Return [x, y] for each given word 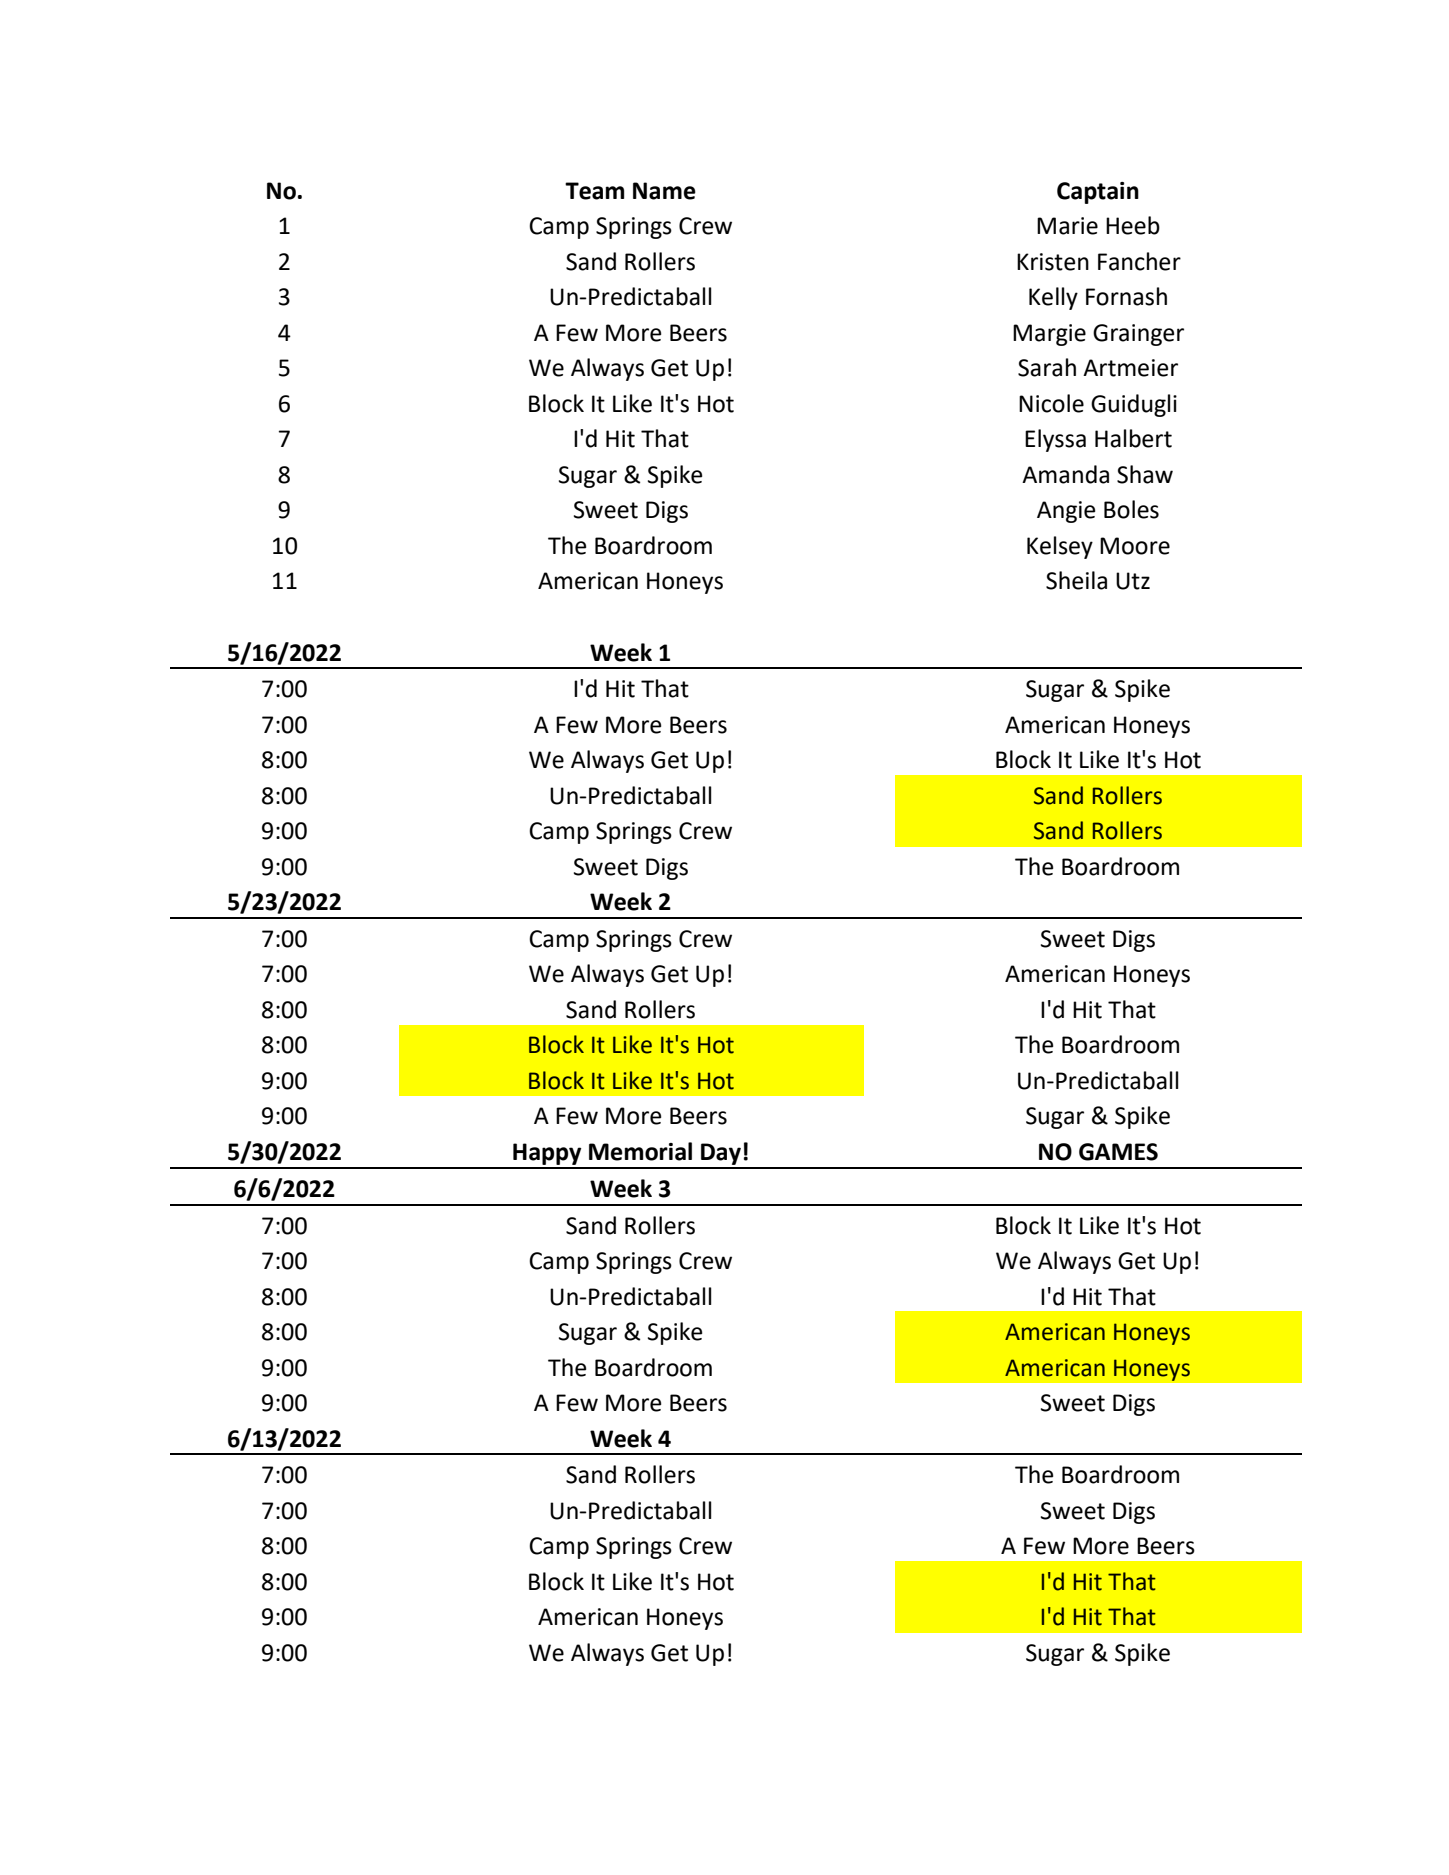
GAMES [1118, 1152]
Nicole [1051, 403]
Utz [1133, 581]
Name [664, 191]
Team [594, 191]
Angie [1066, 512]
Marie [1067, 226]
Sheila [1076, 580]
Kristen [1053, 262]
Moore [1135, 546]
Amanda [1065, 474]
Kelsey [1060, 547]
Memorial [640, 1151]
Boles [1131, 509]
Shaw [1145, 474]
